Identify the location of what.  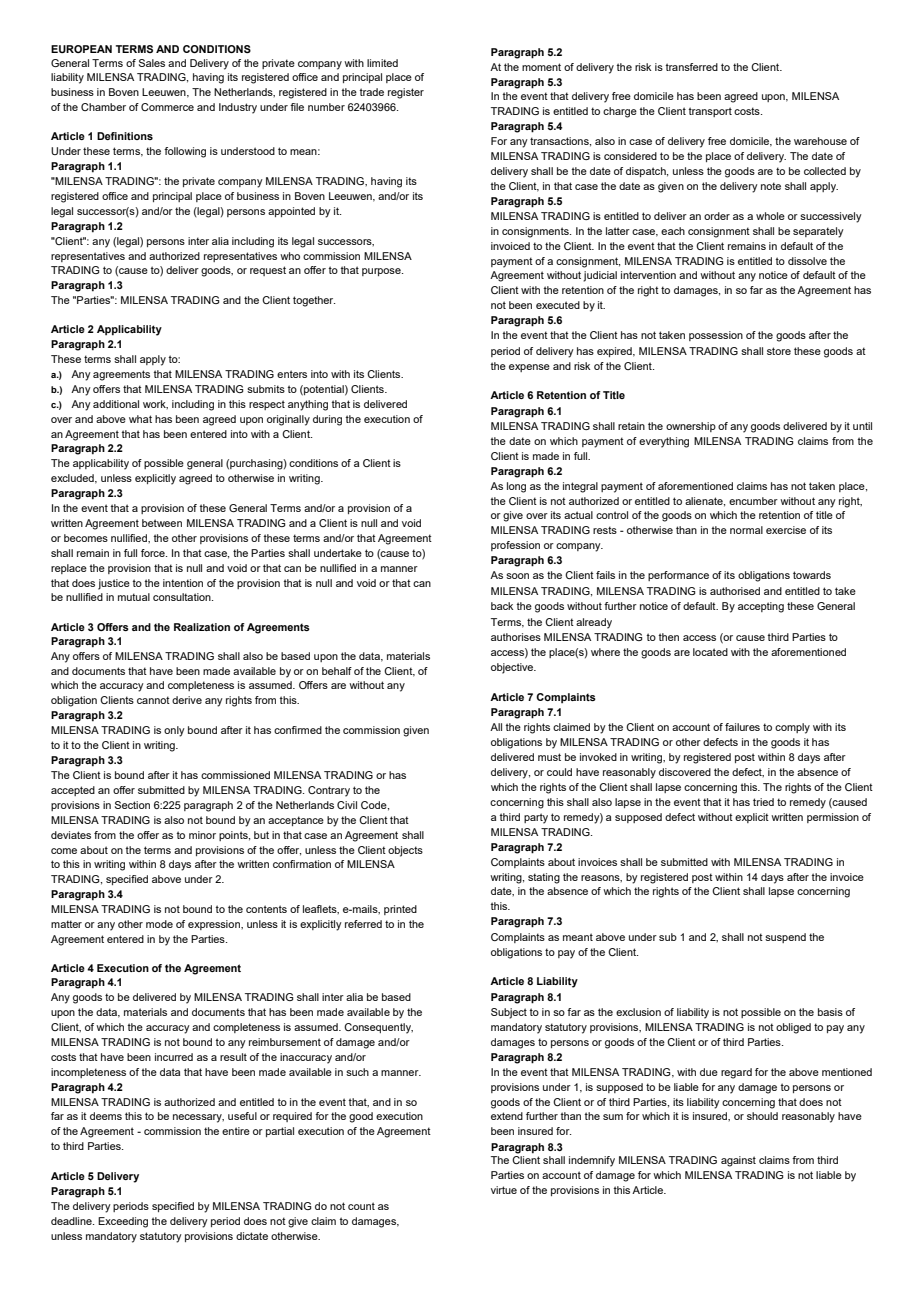
(140, 419).
